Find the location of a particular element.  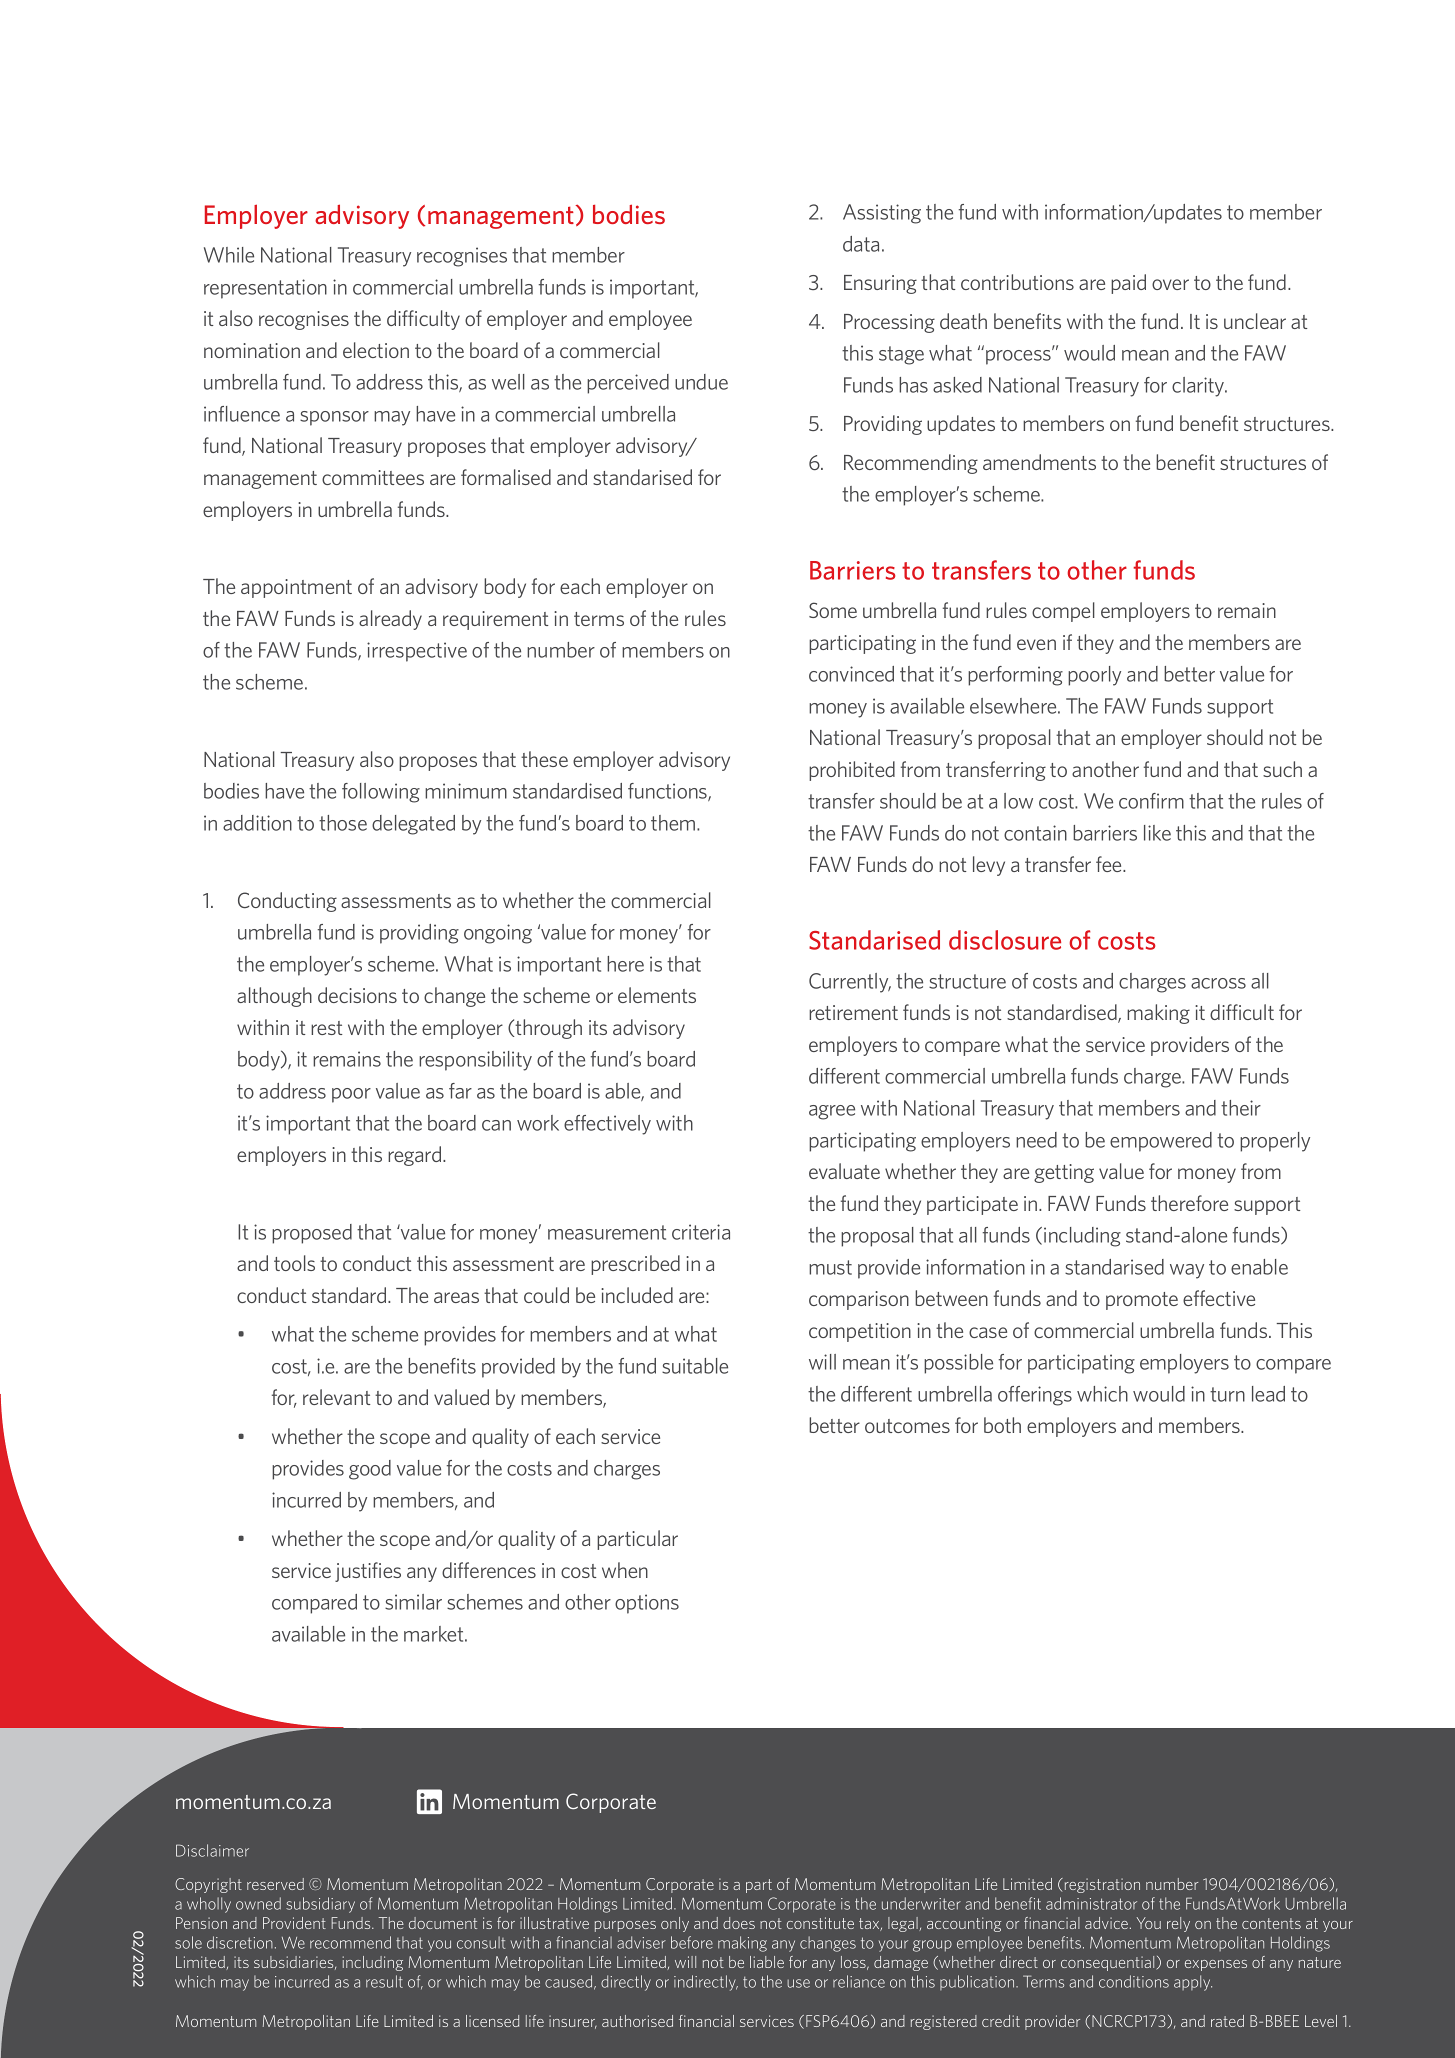

over is located at coordinates (1170, 284).
